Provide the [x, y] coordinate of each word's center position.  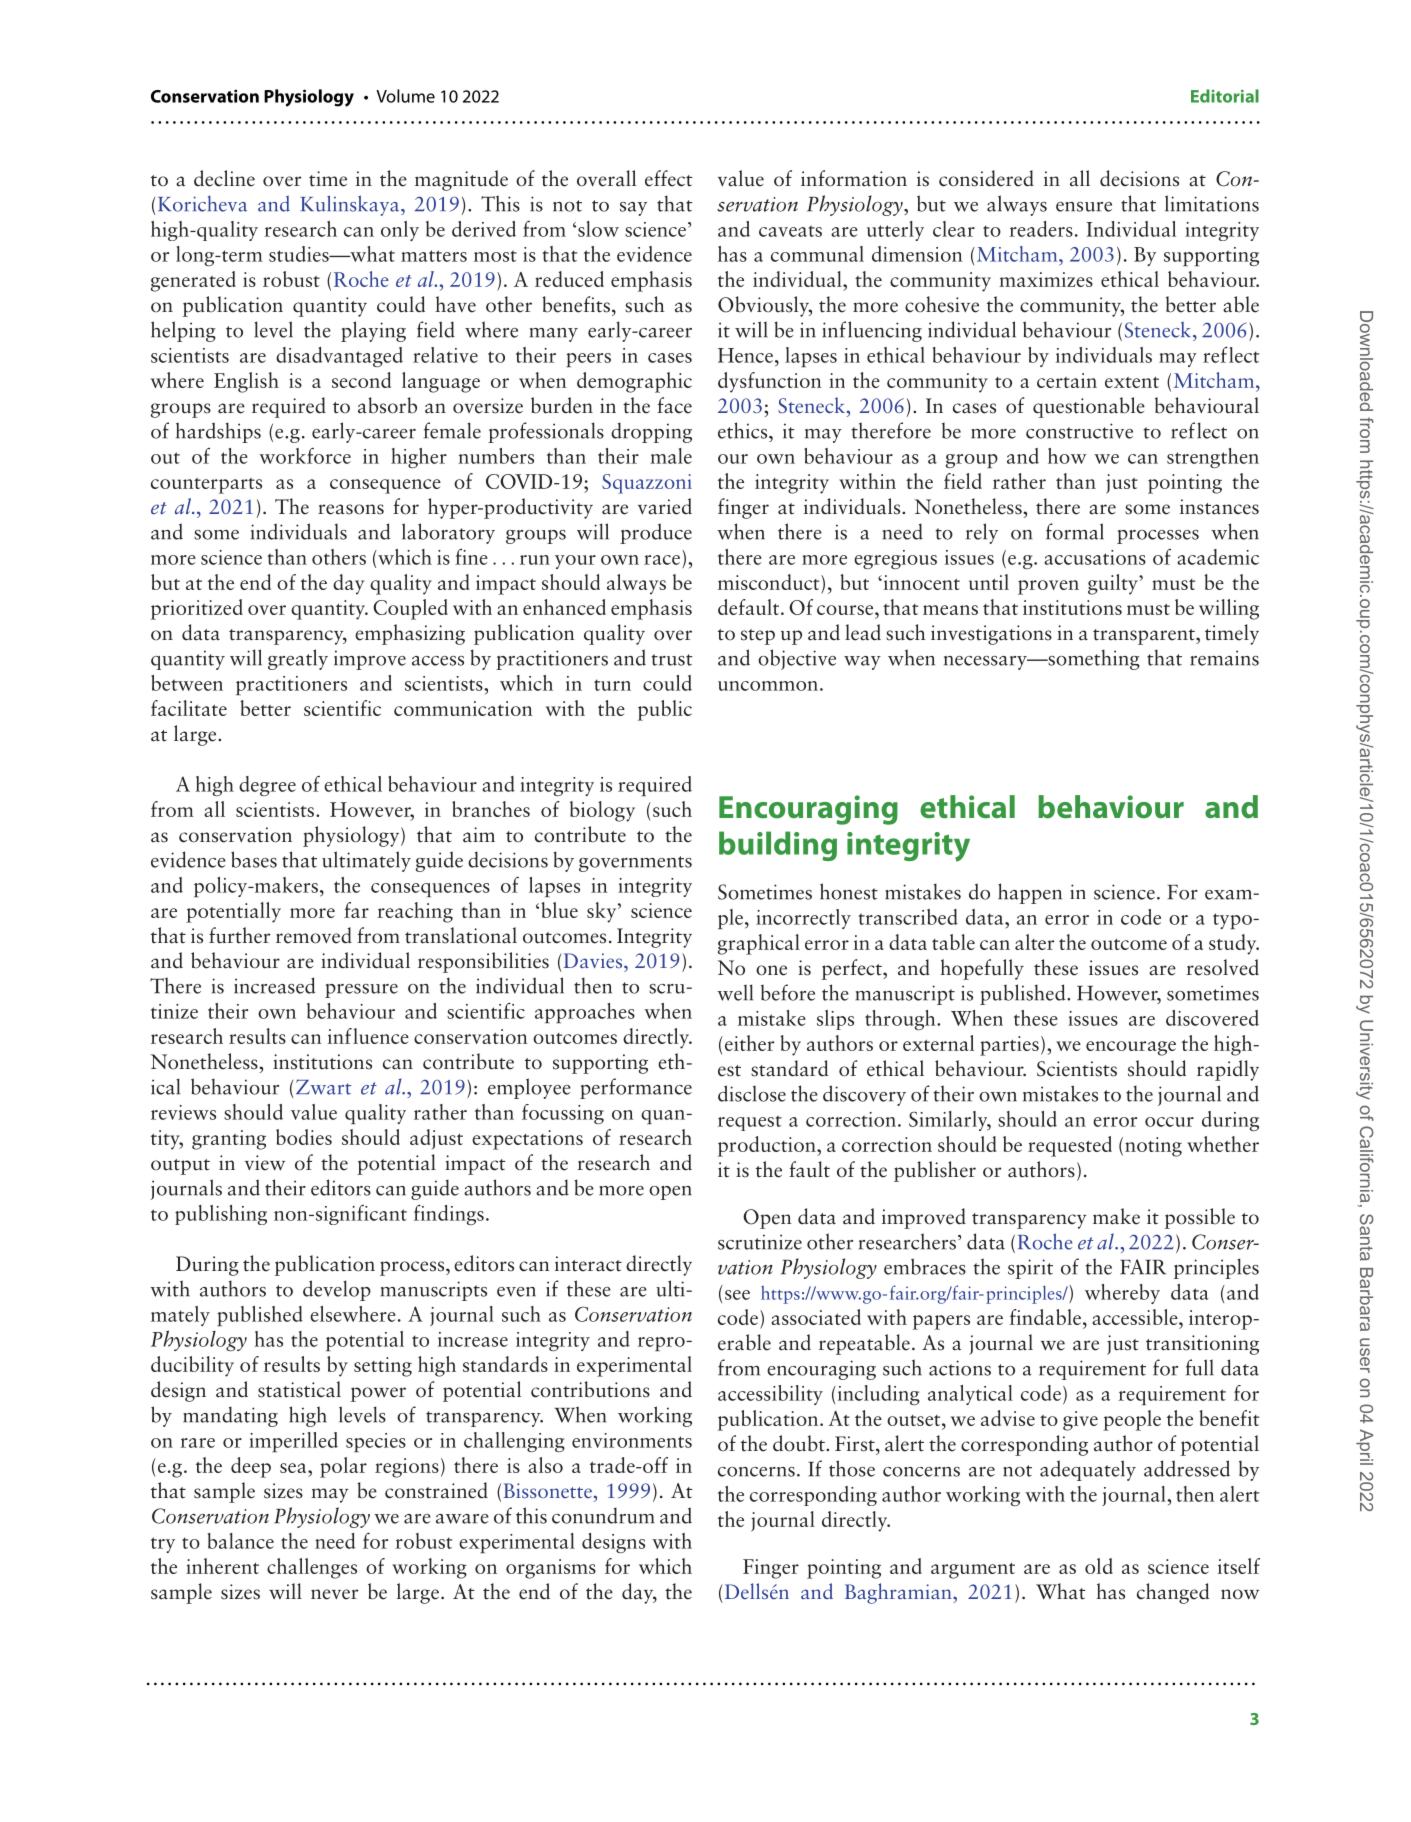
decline [224, 178]
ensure [1084, 207]
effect [669, 178]
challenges [312, 1568]
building [778, 846]
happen [1030, 893]
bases [254, 859]
